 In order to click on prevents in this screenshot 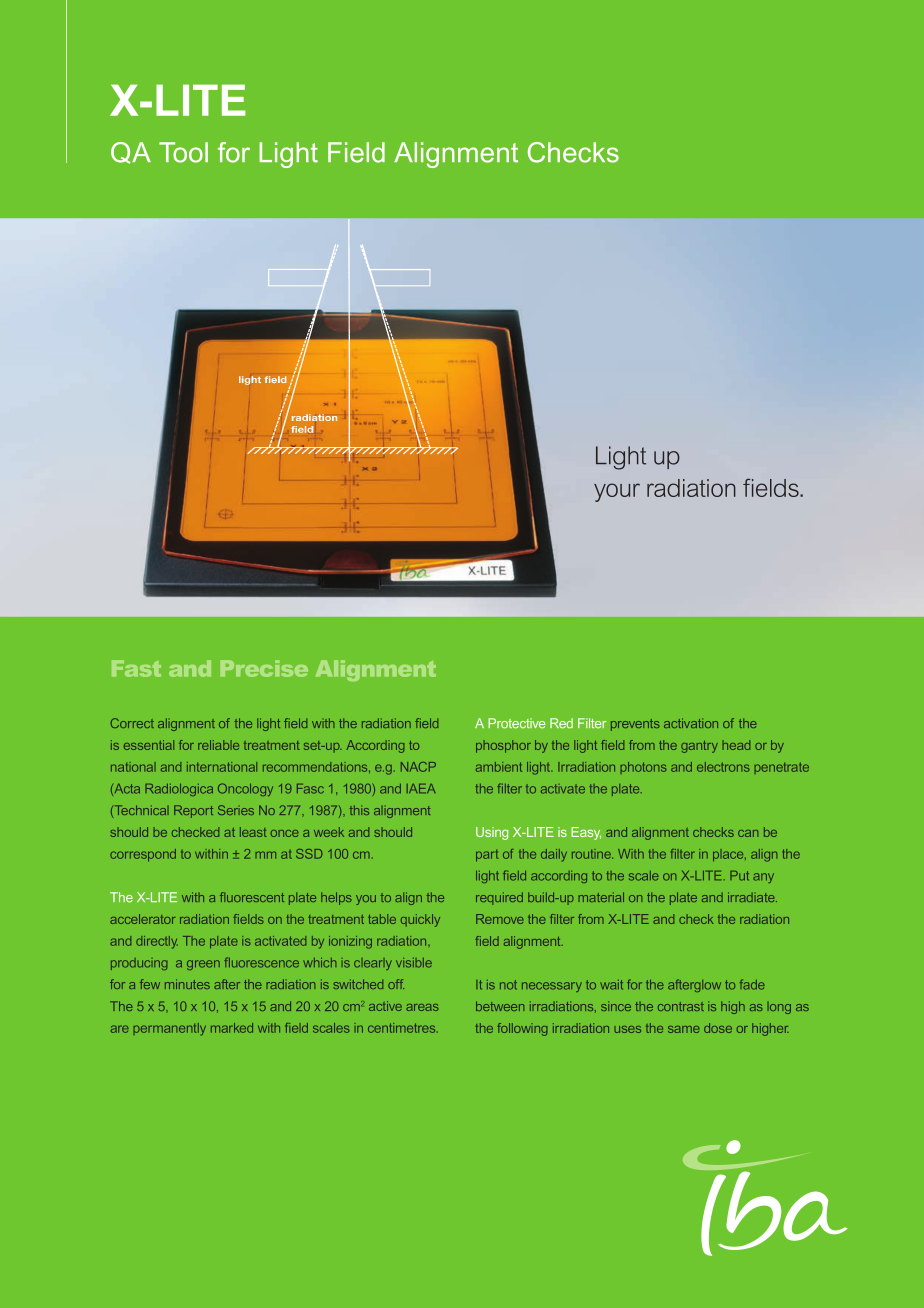, I will do `click(635, 725)`.
